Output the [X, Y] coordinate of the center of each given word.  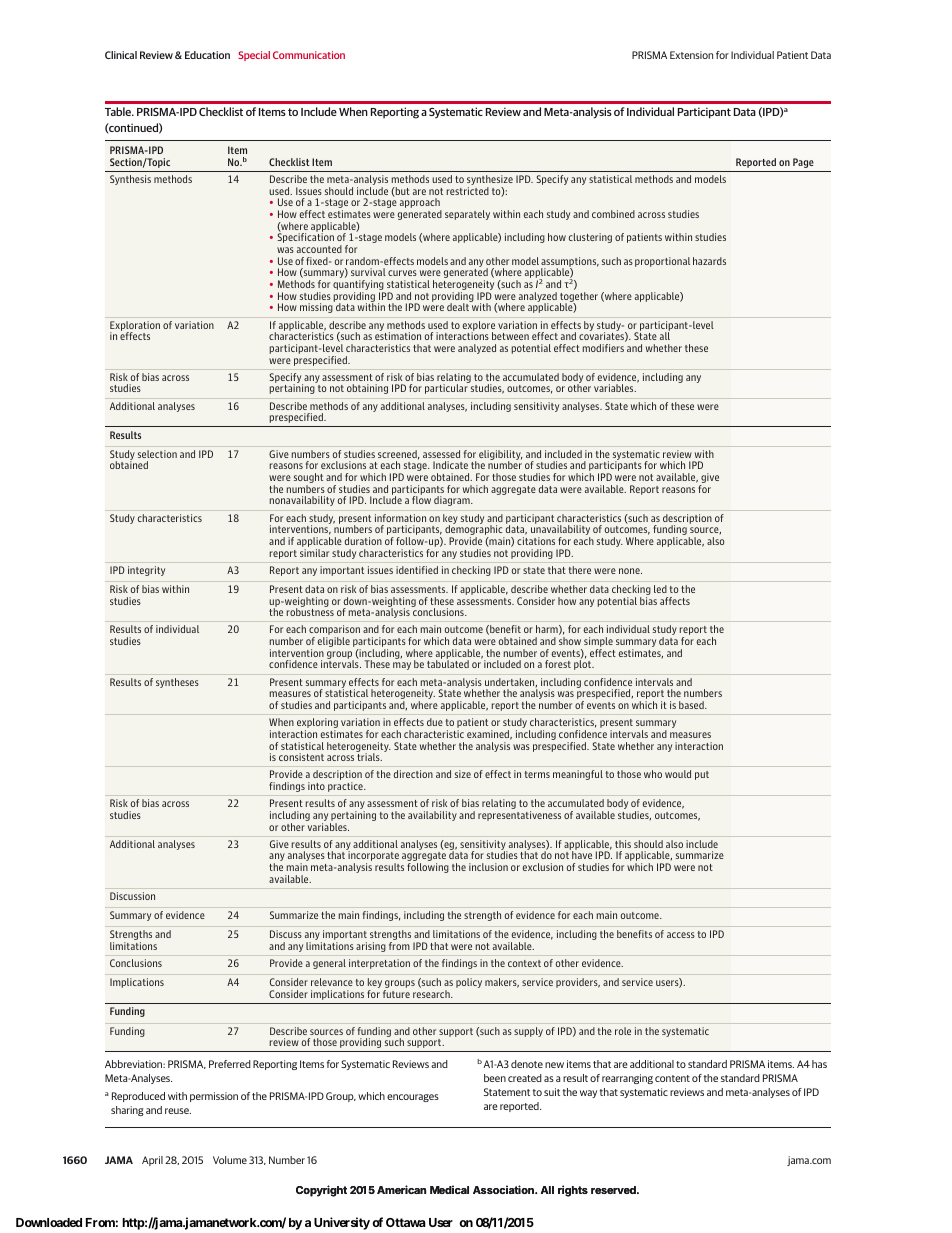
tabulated [448, 664]
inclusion [488, 867]
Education [207, 55]
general [329, 964]
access [681, 935]
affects [675, 601]
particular [446, 389]
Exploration [135, 327]
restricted [468, 191]
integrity [146, 571]
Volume [230, 1160]
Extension [691, 55]
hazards [709, 261]
